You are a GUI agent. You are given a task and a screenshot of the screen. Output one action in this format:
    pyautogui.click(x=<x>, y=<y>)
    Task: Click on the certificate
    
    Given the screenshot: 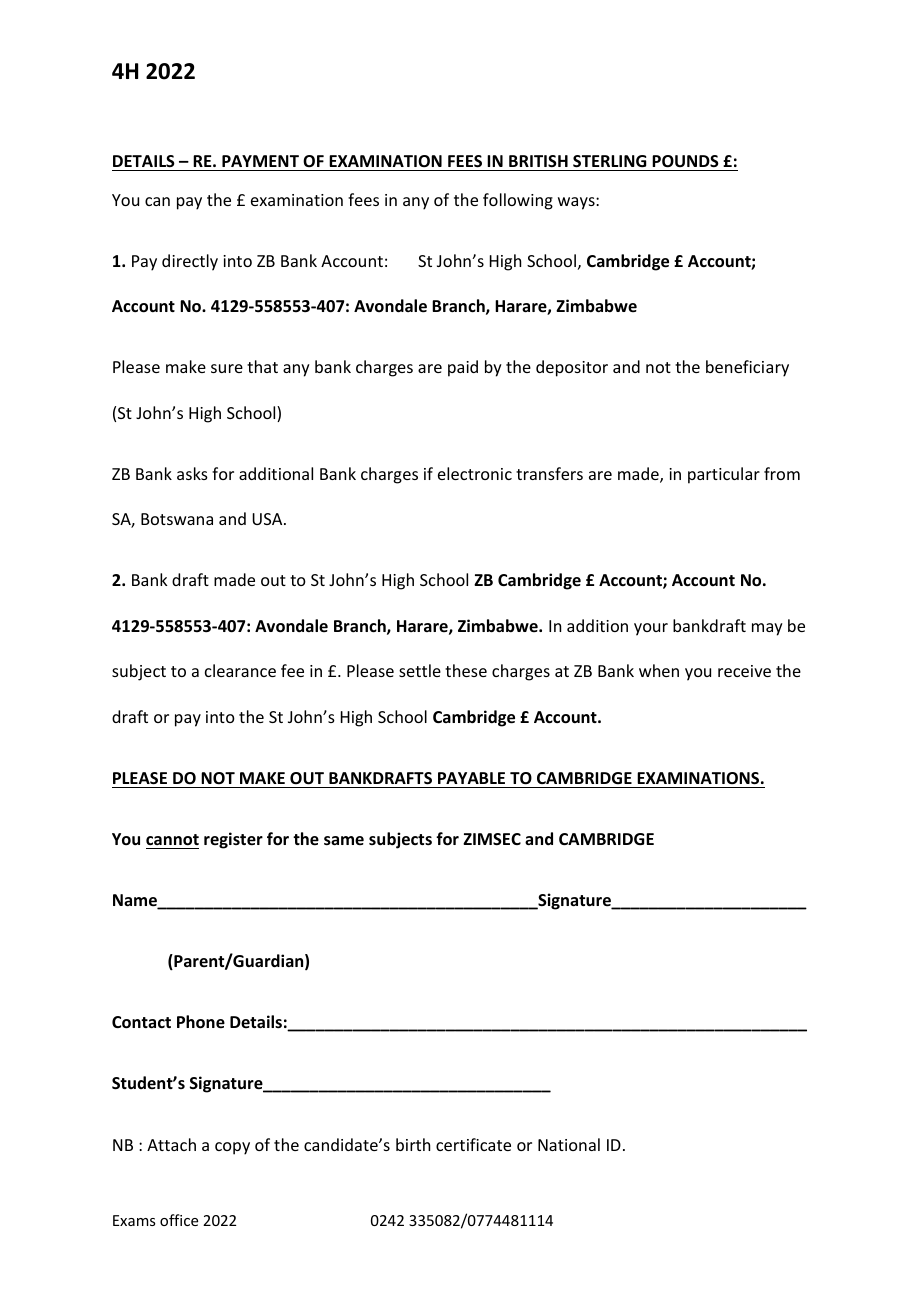 What is the action you would take?
    pyautogui.click(x=473, y=1144)
